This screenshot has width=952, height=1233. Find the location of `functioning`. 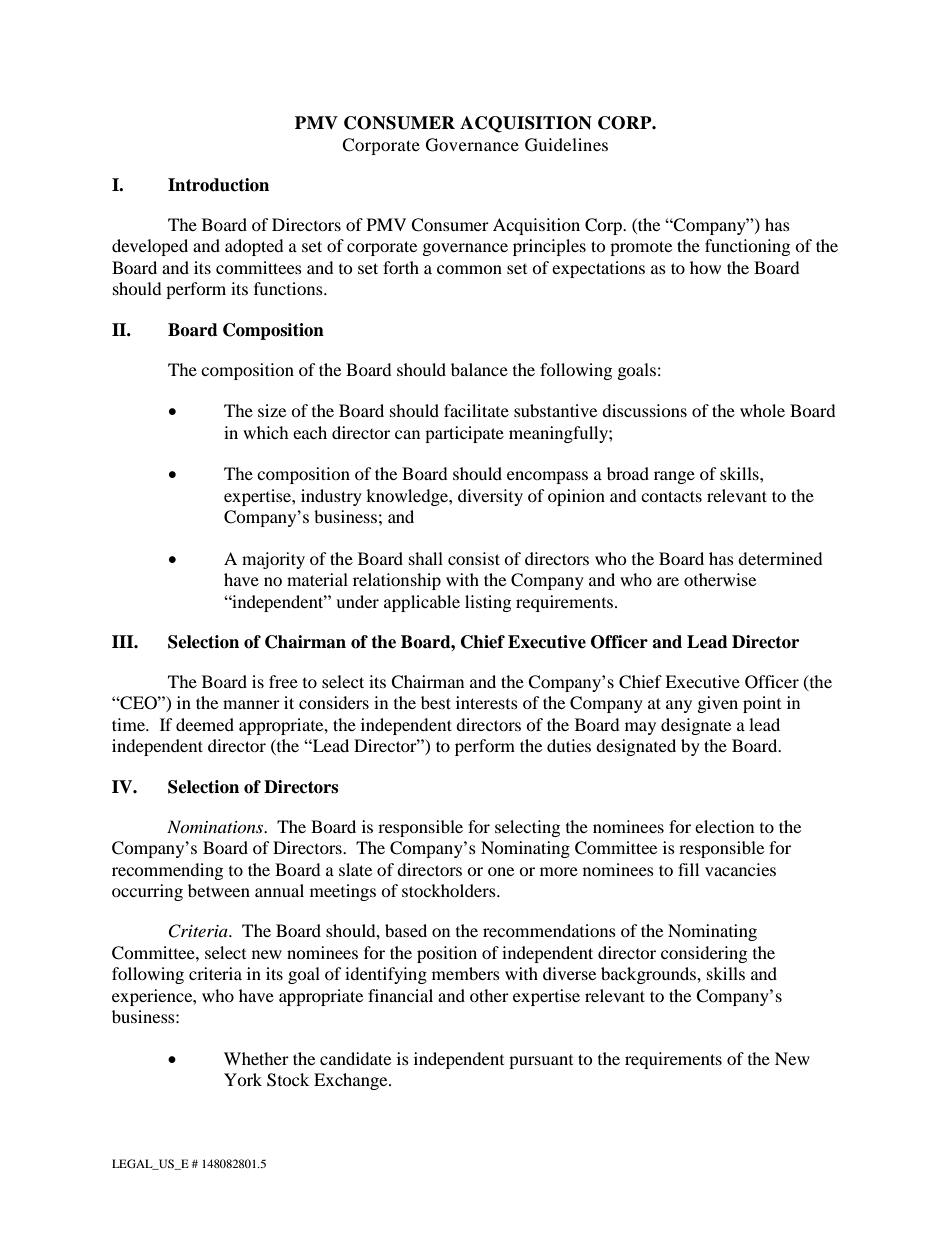

functioning is located at coordinates (747, 247).
